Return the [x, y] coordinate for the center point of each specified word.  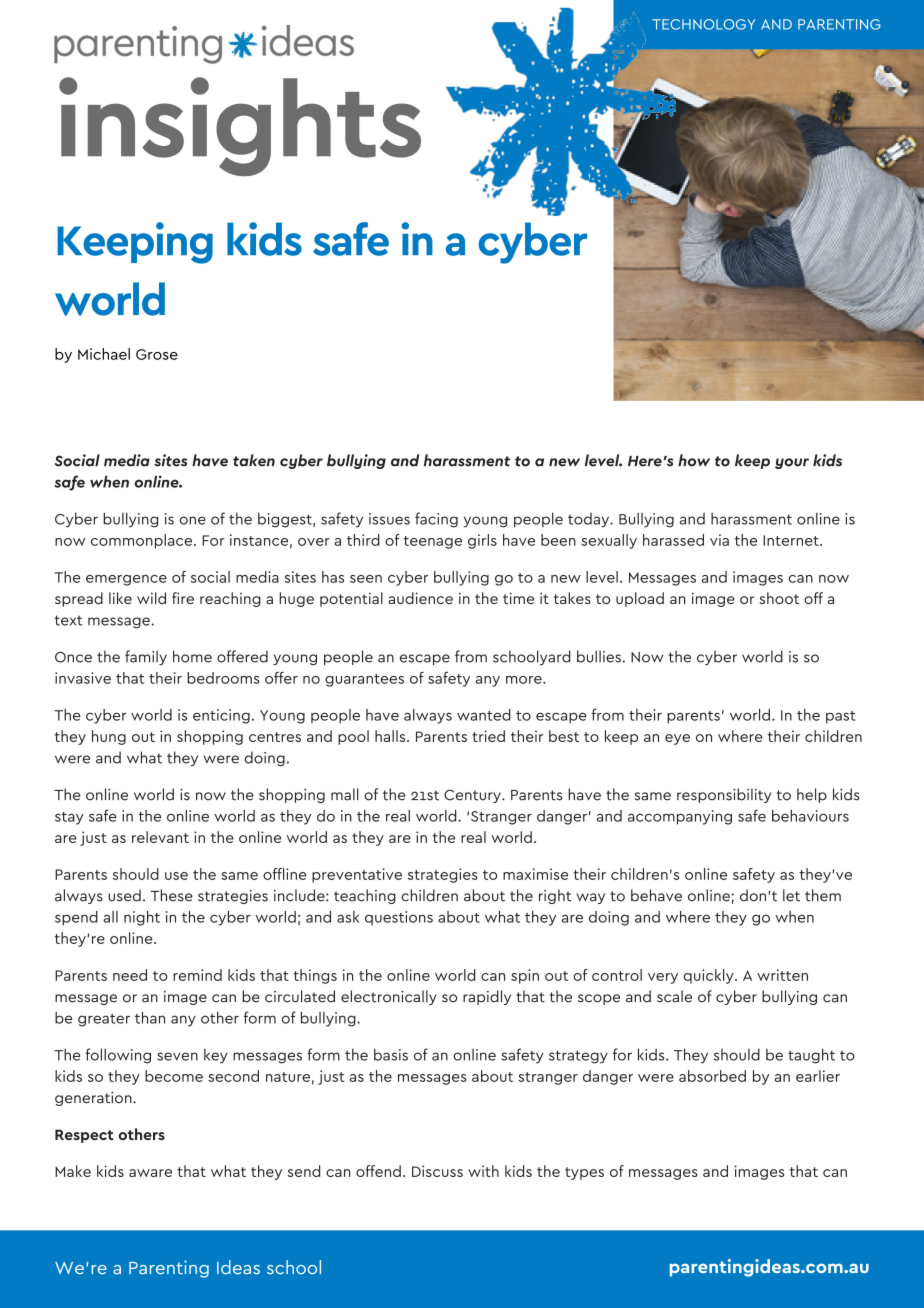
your [792, 463]
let [791, 895]
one [193, 520]
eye [677, 739]
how [694, 460]
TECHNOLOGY [703, 24]
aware [150, 1173]
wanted [484, 715]
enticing [221, 716]
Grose [157, 354]
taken [254, 460]
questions [399, 918]
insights [240, 126]
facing [436, 520]
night [142, 918]
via [719, 540]
